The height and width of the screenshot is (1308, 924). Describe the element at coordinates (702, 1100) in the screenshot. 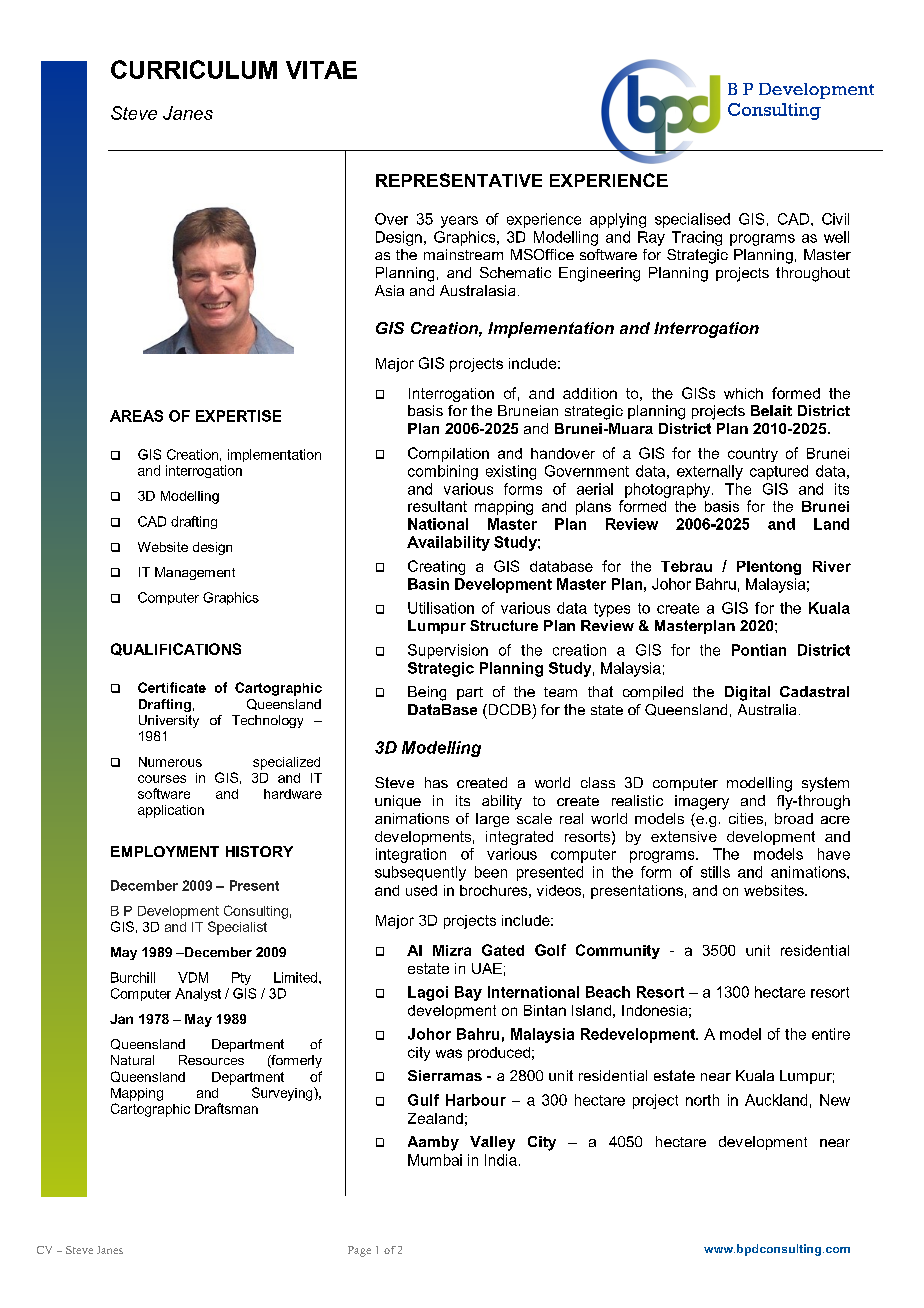

I see `north` at that location.
